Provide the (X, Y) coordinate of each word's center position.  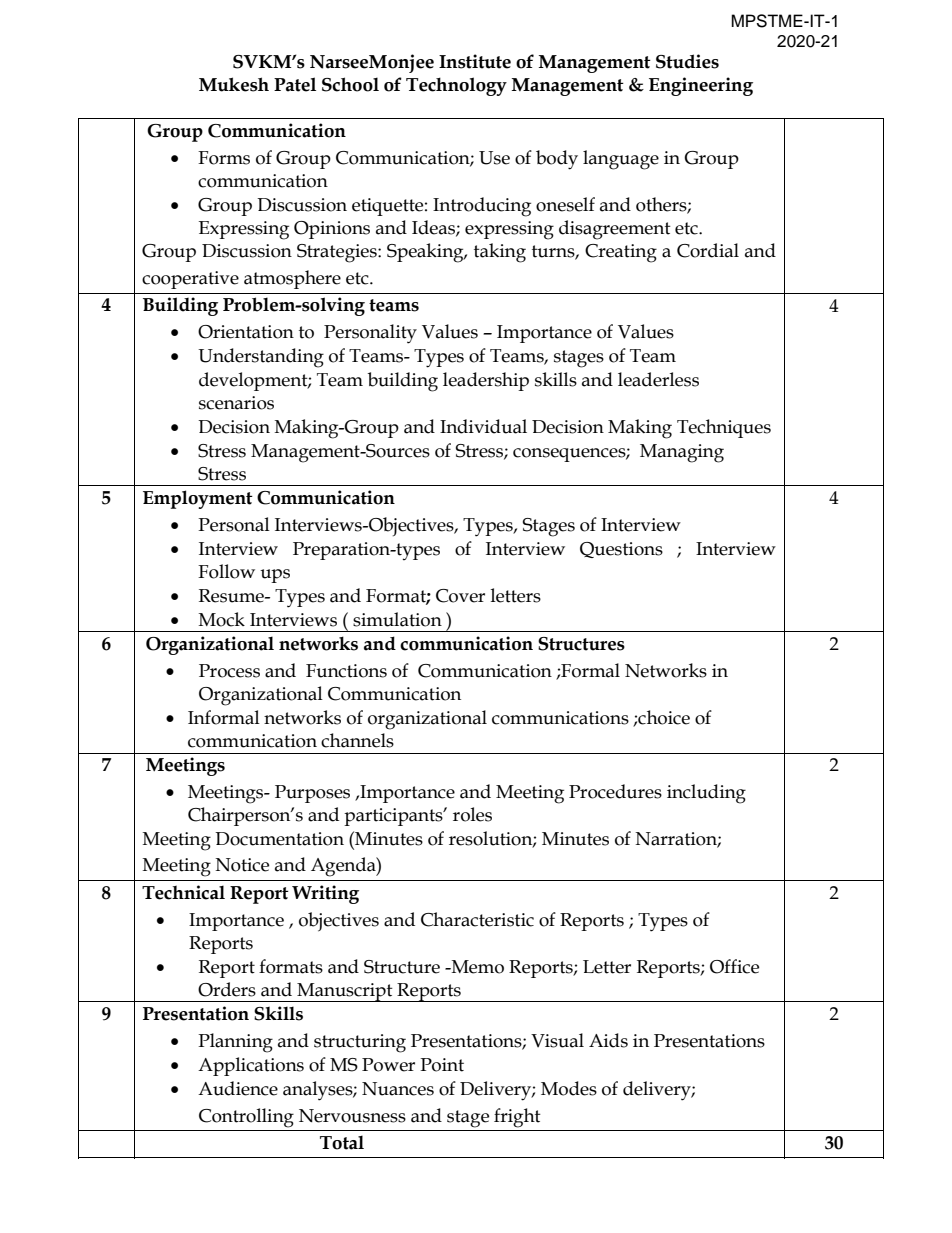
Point (442, 1065)
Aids (608, 1040)
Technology (456, 86)
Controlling (246, 1118)
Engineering (701, 86)
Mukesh (234, 84)
